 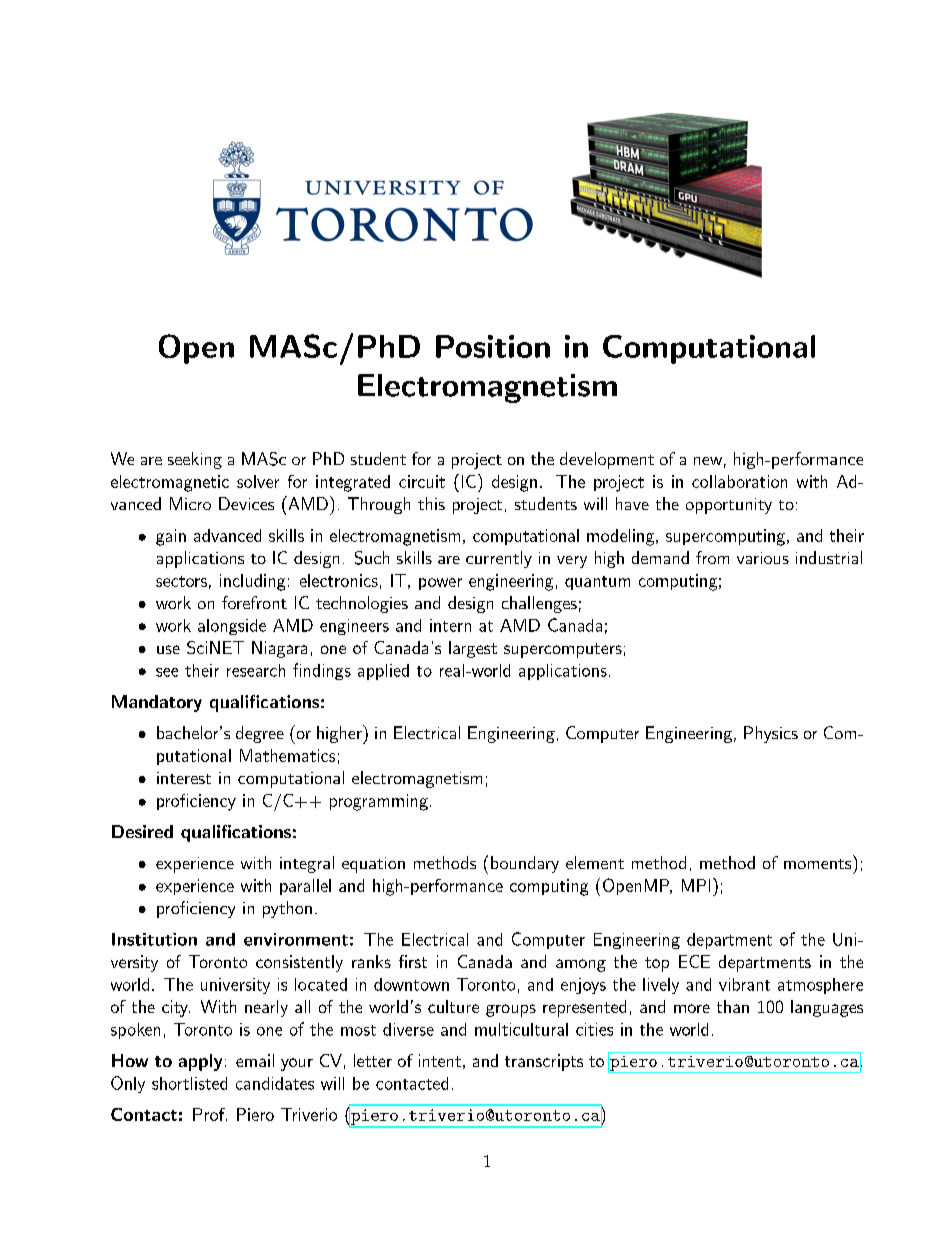 I want to click on apply, so click(x=200, y=1062).
